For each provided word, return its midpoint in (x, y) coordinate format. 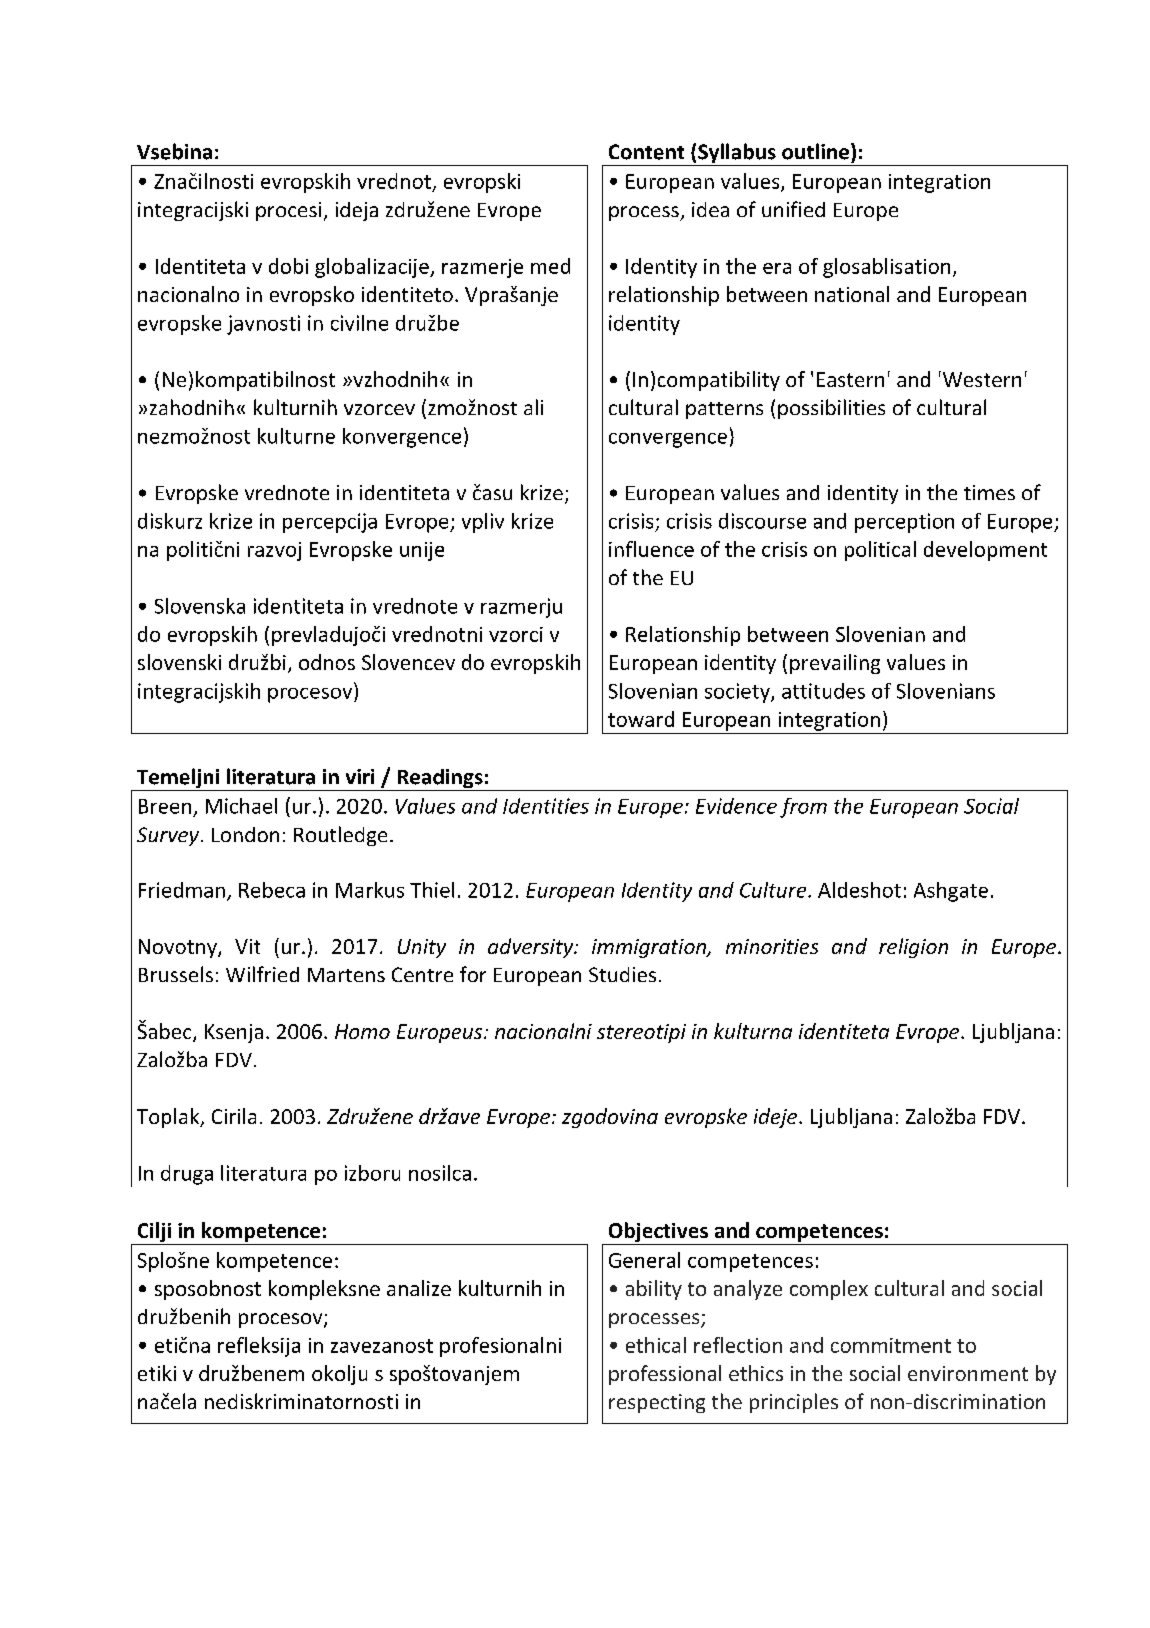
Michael (241, 806)
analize (419, 1288)
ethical (656, 1345)
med (550, 266)
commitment (891, 1345)
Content (646, 152)
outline (817, 151)
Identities (546, 806)
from (803, 808)
